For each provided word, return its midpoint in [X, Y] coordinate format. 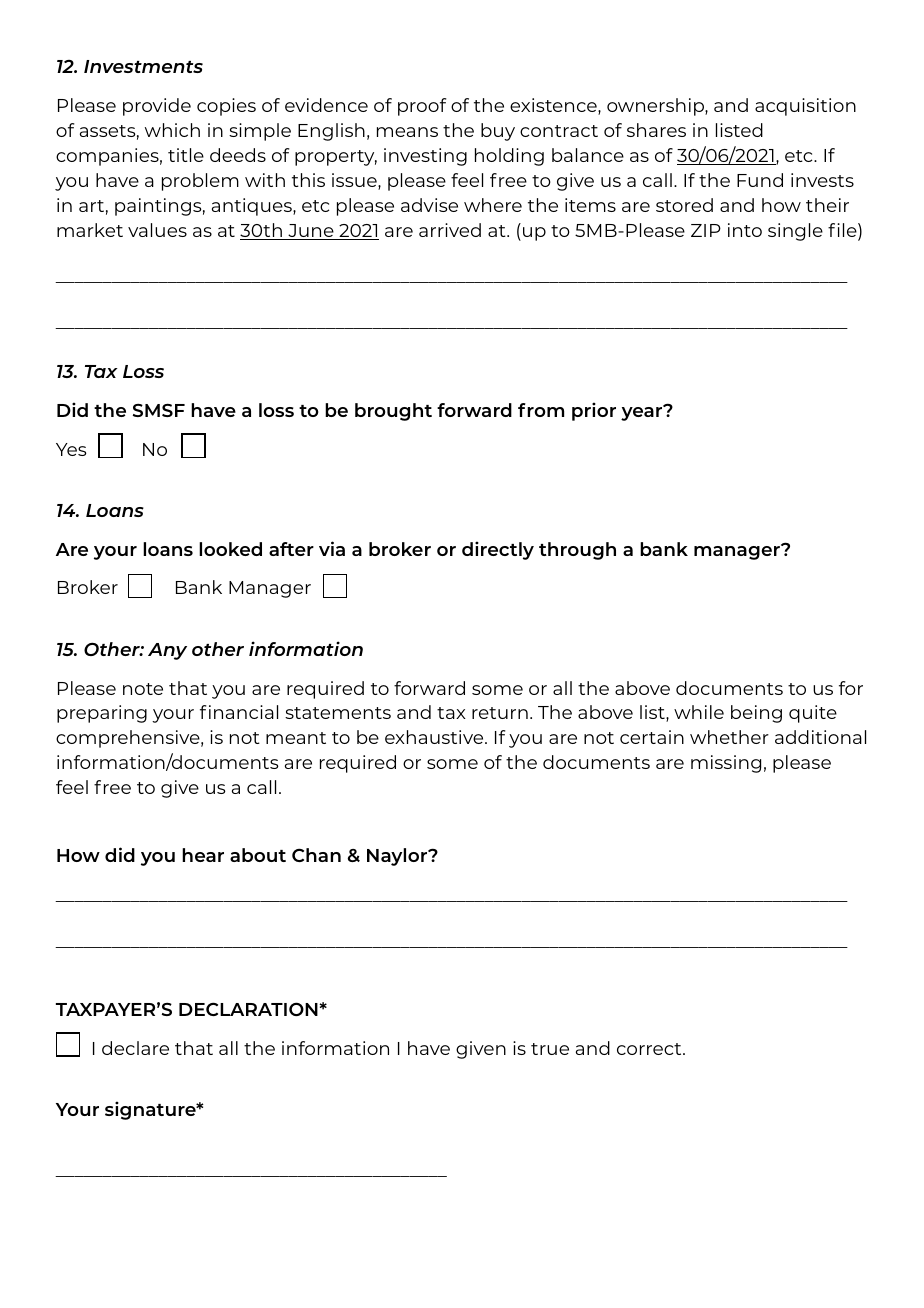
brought [393, 412]
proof [422, 107]
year [643, 413]
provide [157, 107]
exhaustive [435, 737]
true [550, 1049]
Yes [71, 449]
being [756, 714]
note [143, 689]
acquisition [805, 107]
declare [135, 1048]
